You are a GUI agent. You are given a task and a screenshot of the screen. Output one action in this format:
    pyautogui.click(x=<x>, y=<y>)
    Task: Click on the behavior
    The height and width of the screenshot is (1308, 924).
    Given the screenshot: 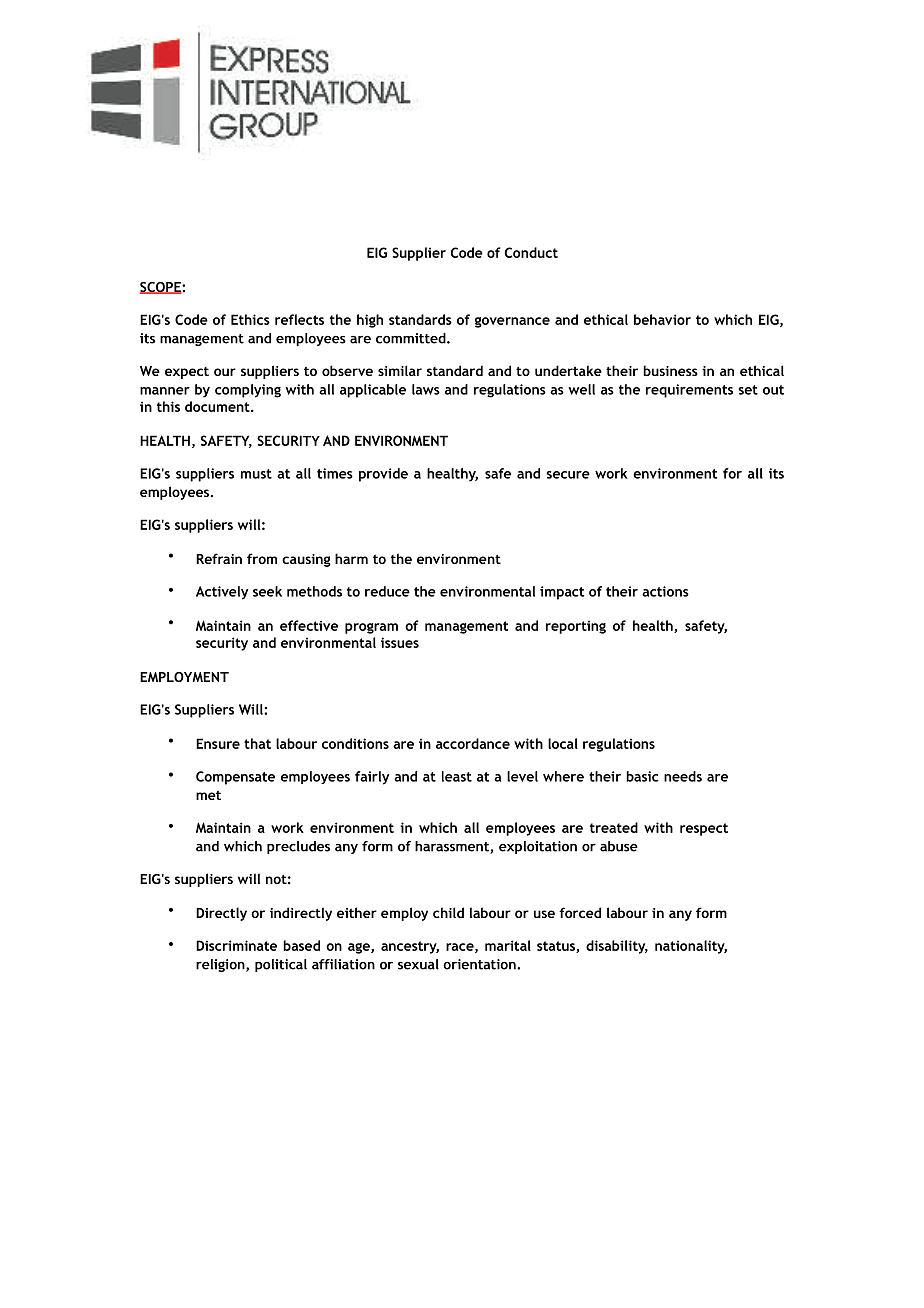 What is the action you would take?
    pyautogui.click(x=662, y=319)
